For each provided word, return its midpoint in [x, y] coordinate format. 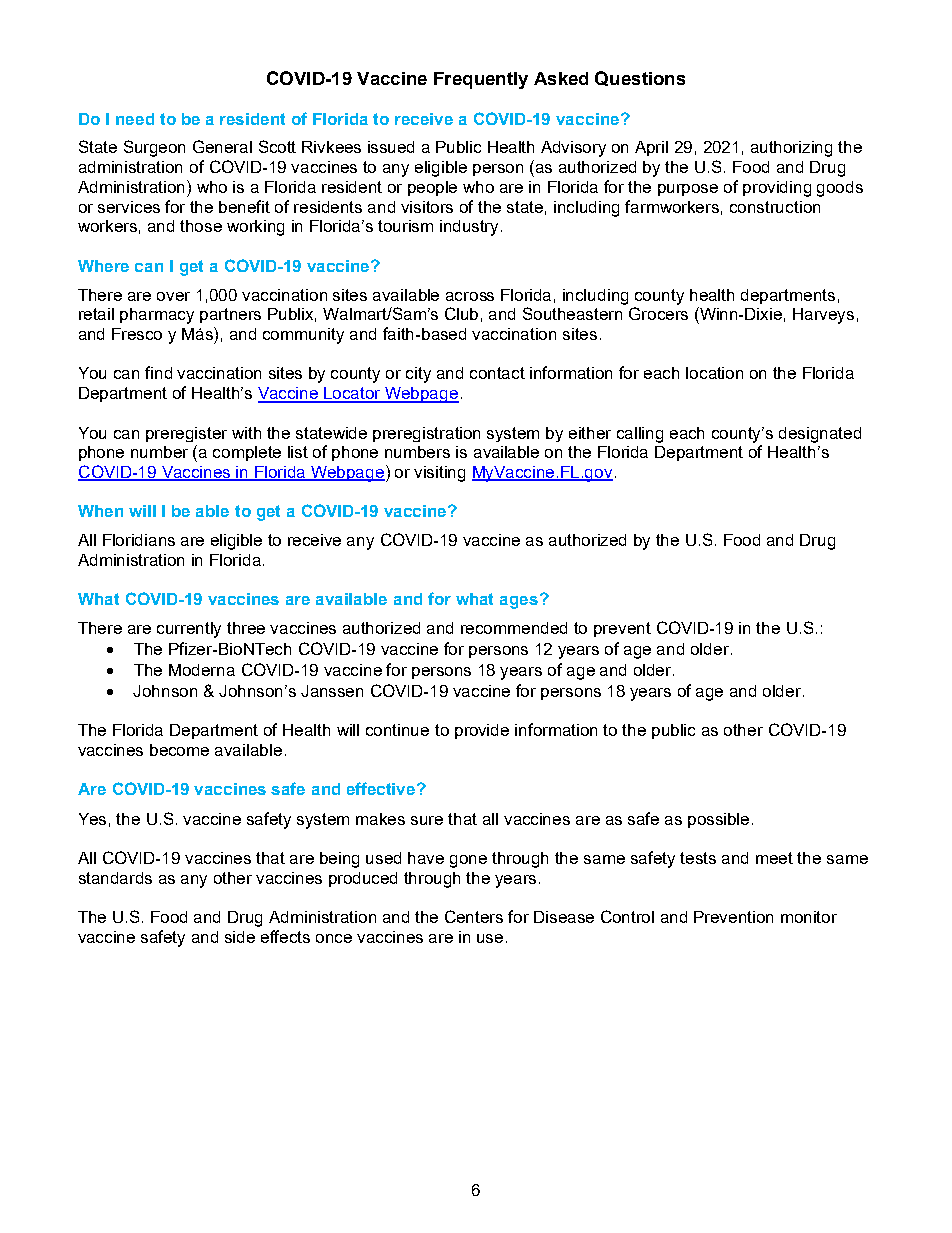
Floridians [139, 540]
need [135, 119]
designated [820, 435]
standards [115, 878]
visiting [439, 474]
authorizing [791, 149]
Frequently [481, 80]
